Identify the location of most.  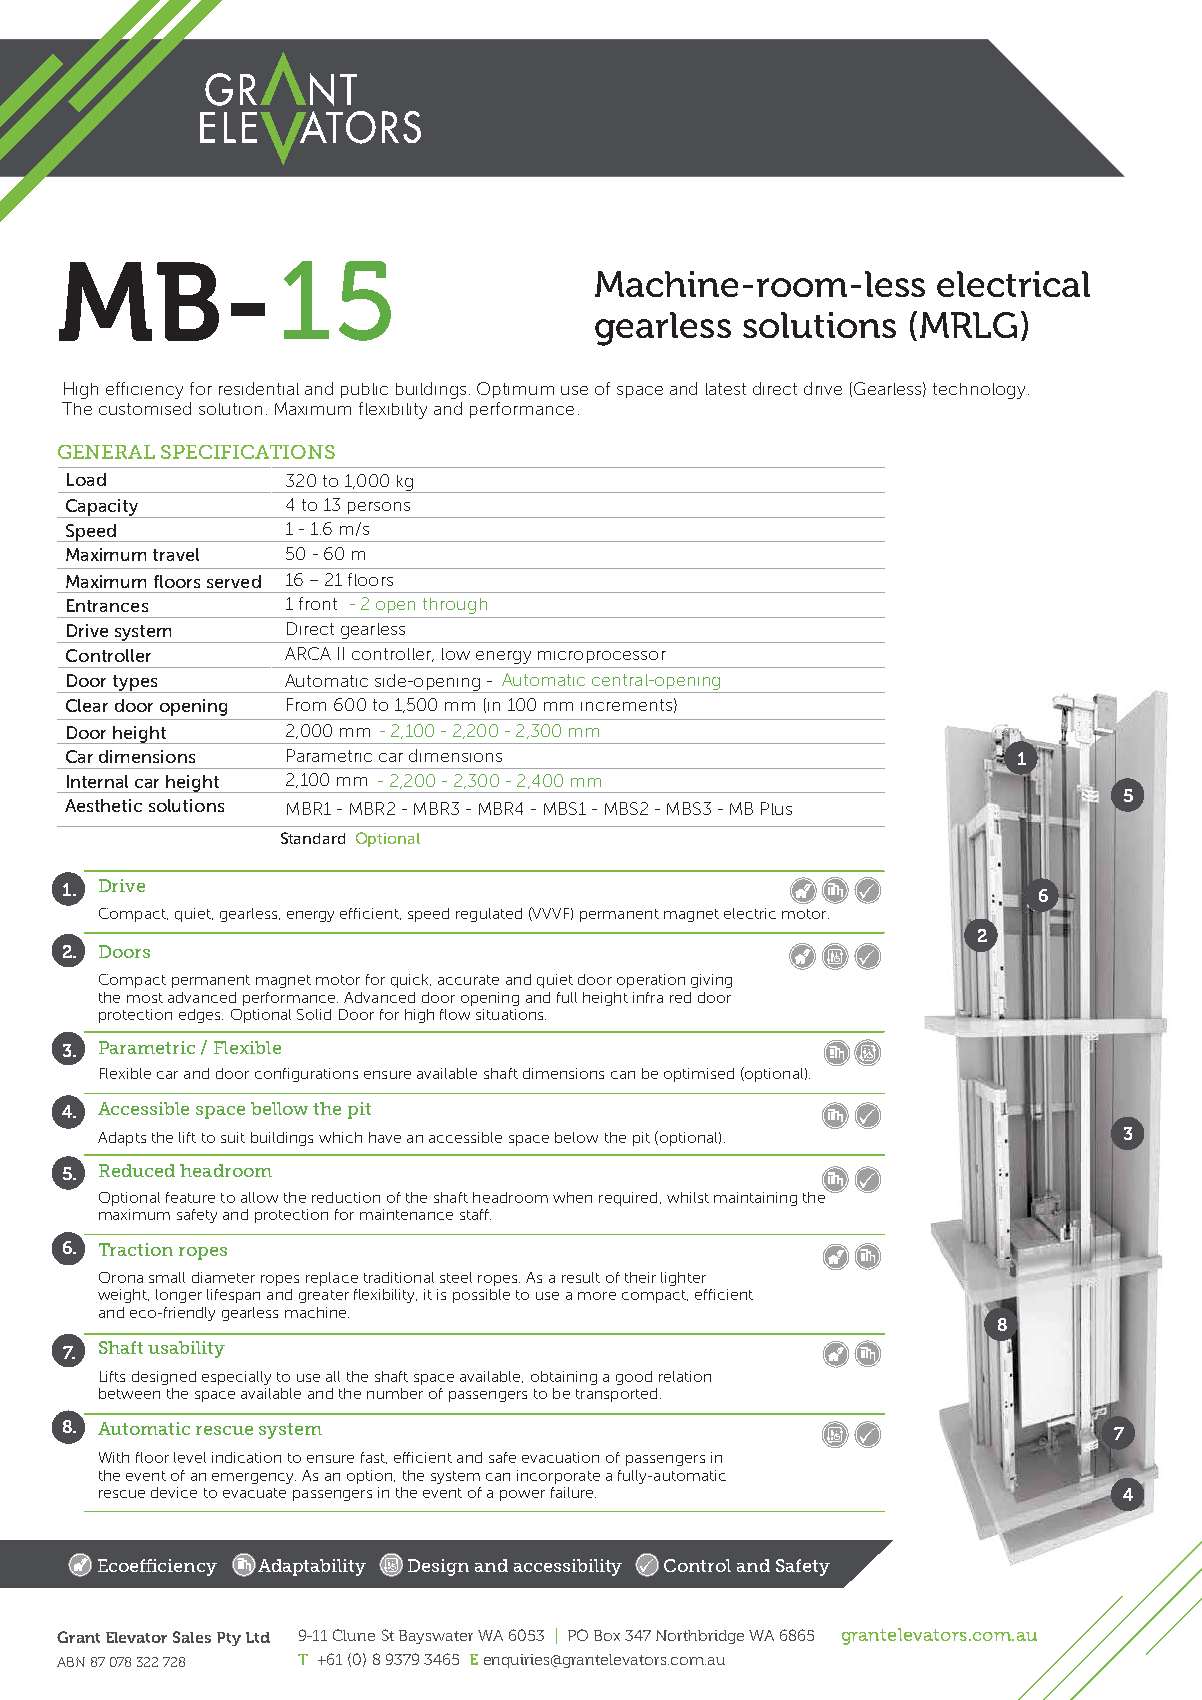
(145, 998).
